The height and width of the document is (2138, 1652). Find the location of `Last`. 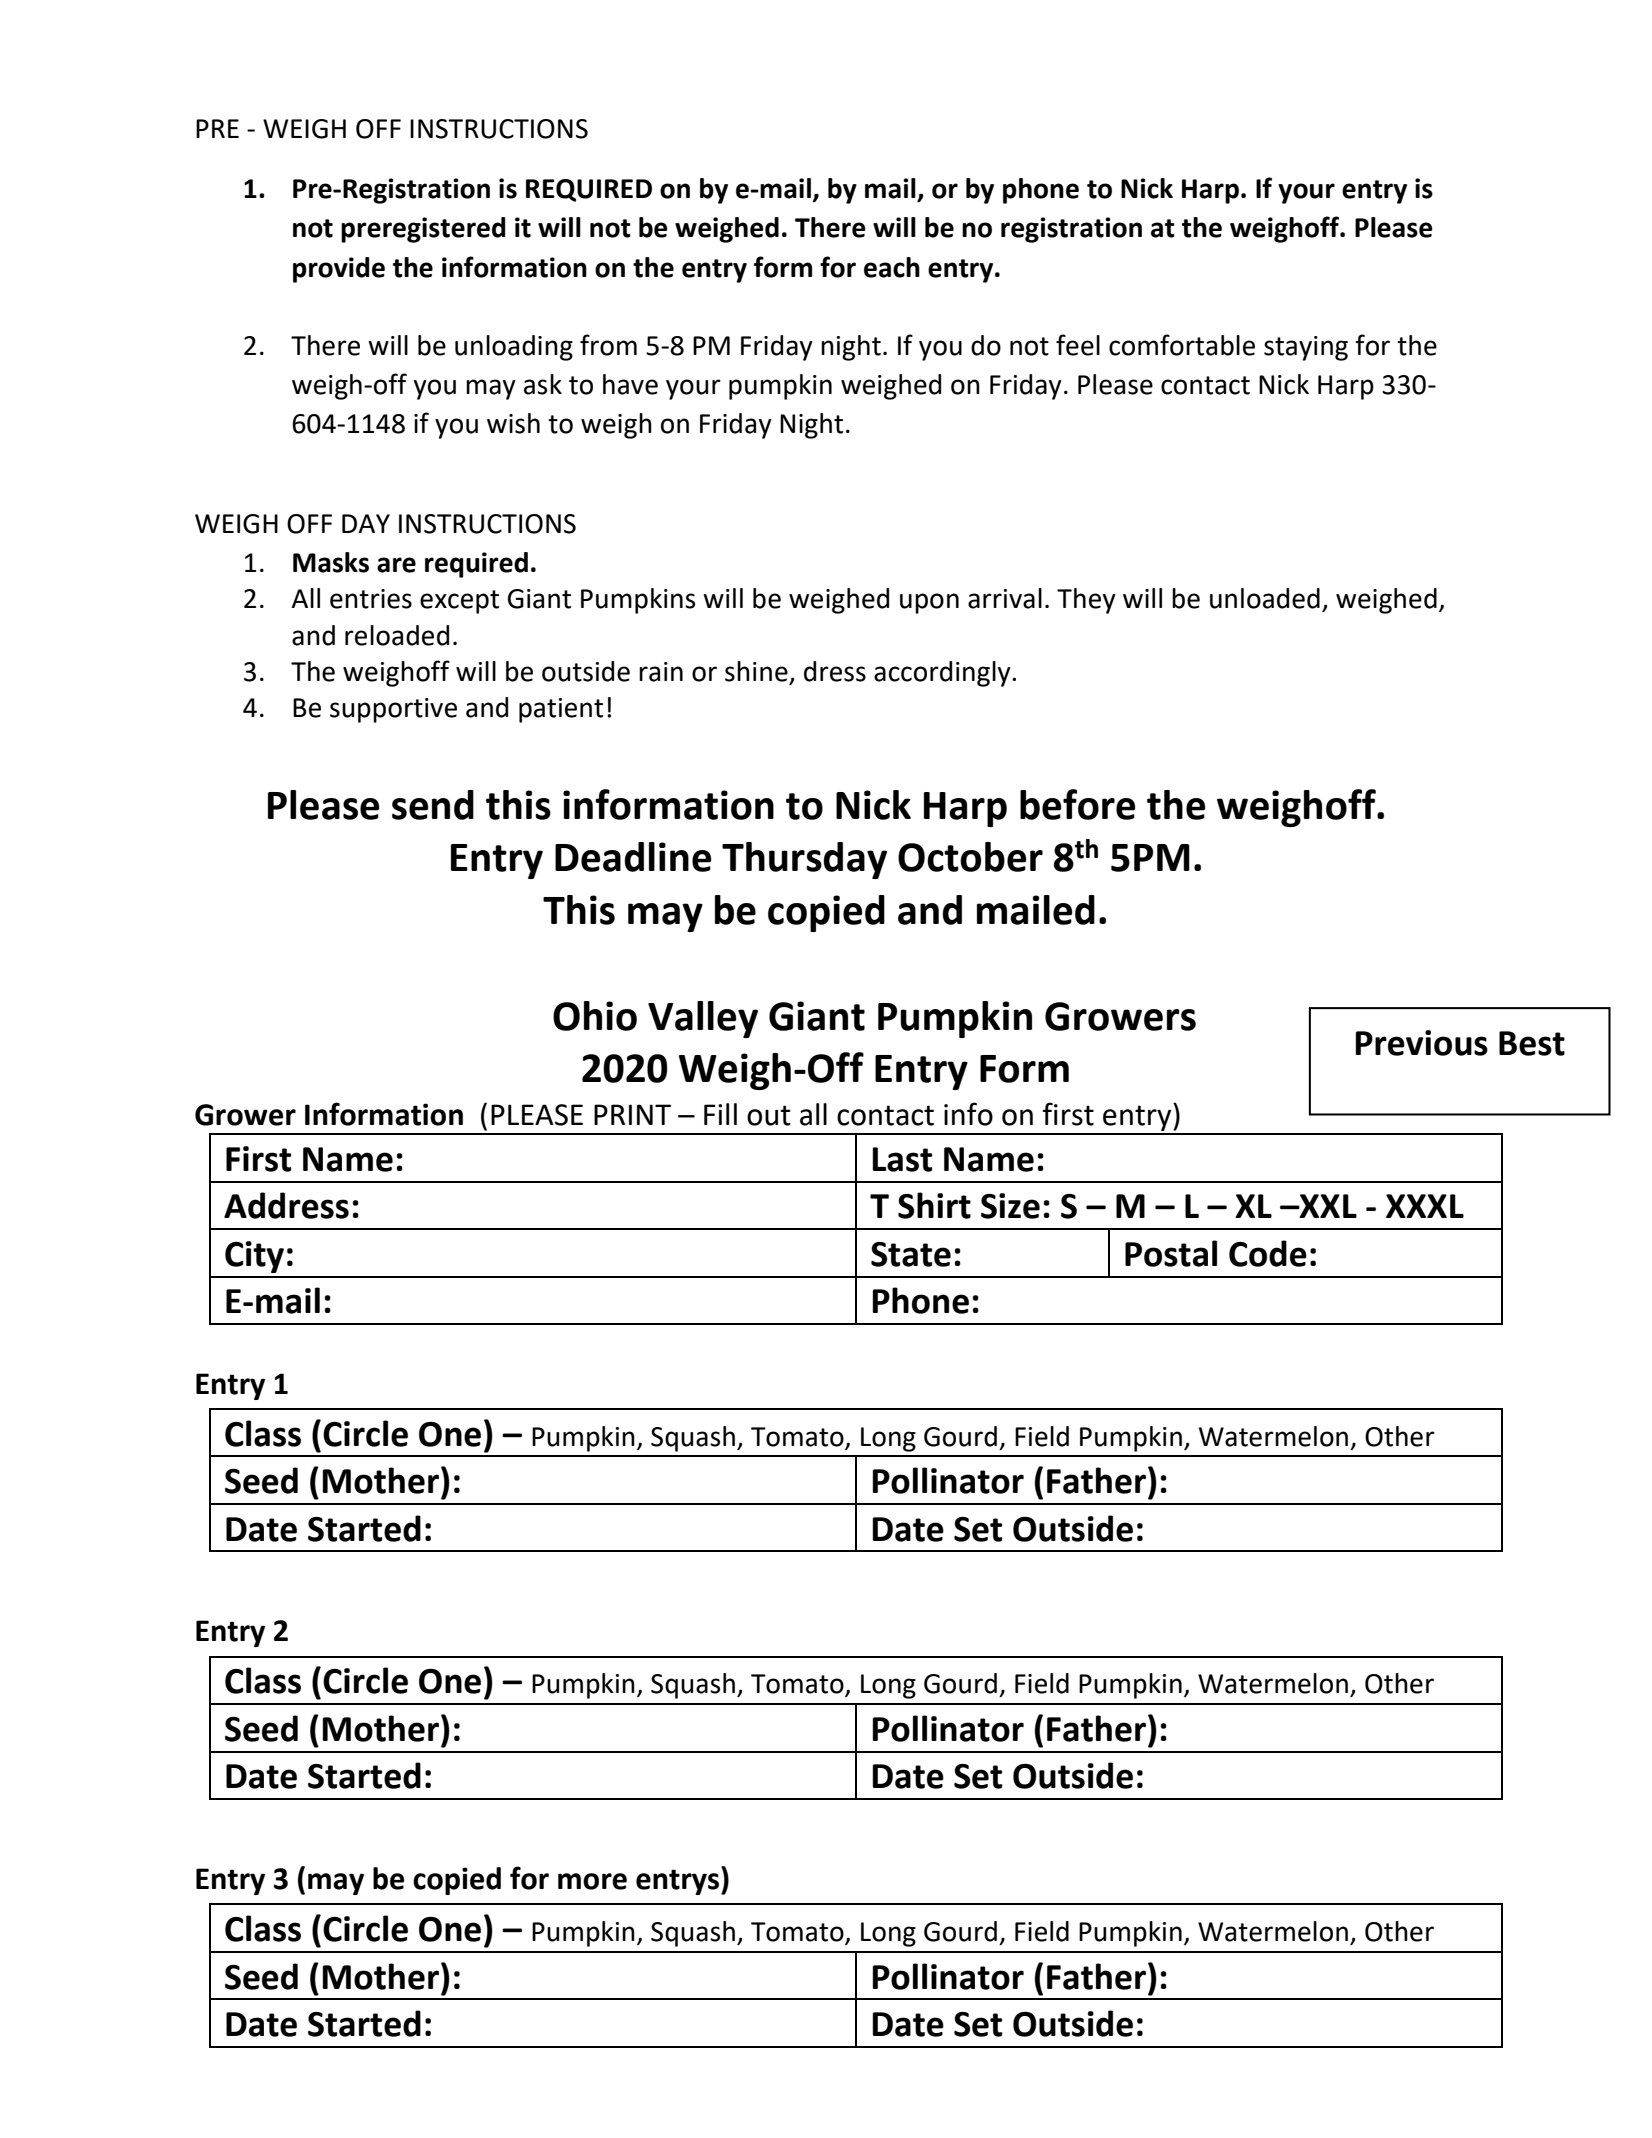

Last is located at coordinates (902, 1159).
